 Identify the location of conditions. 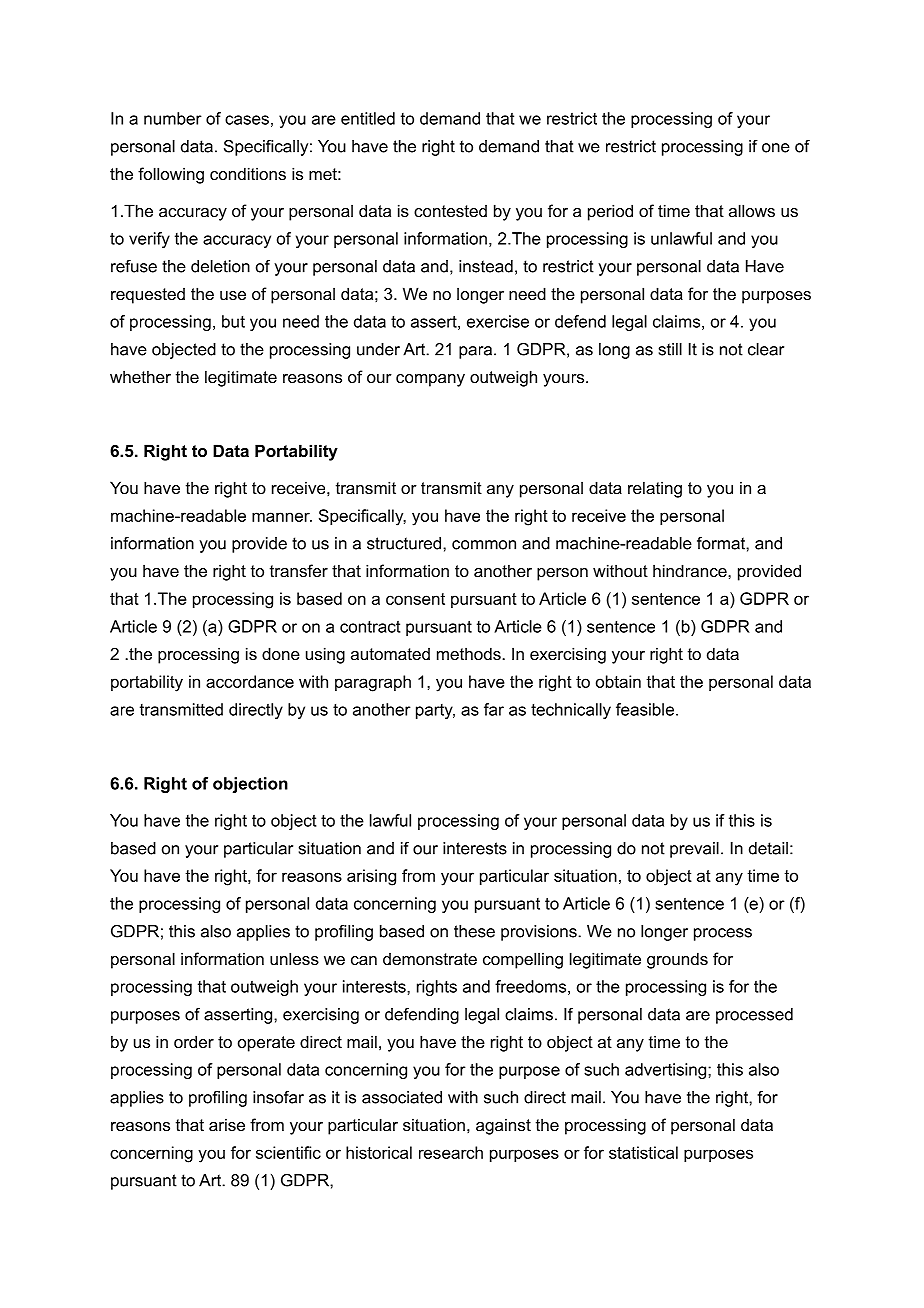
(248, 173).
